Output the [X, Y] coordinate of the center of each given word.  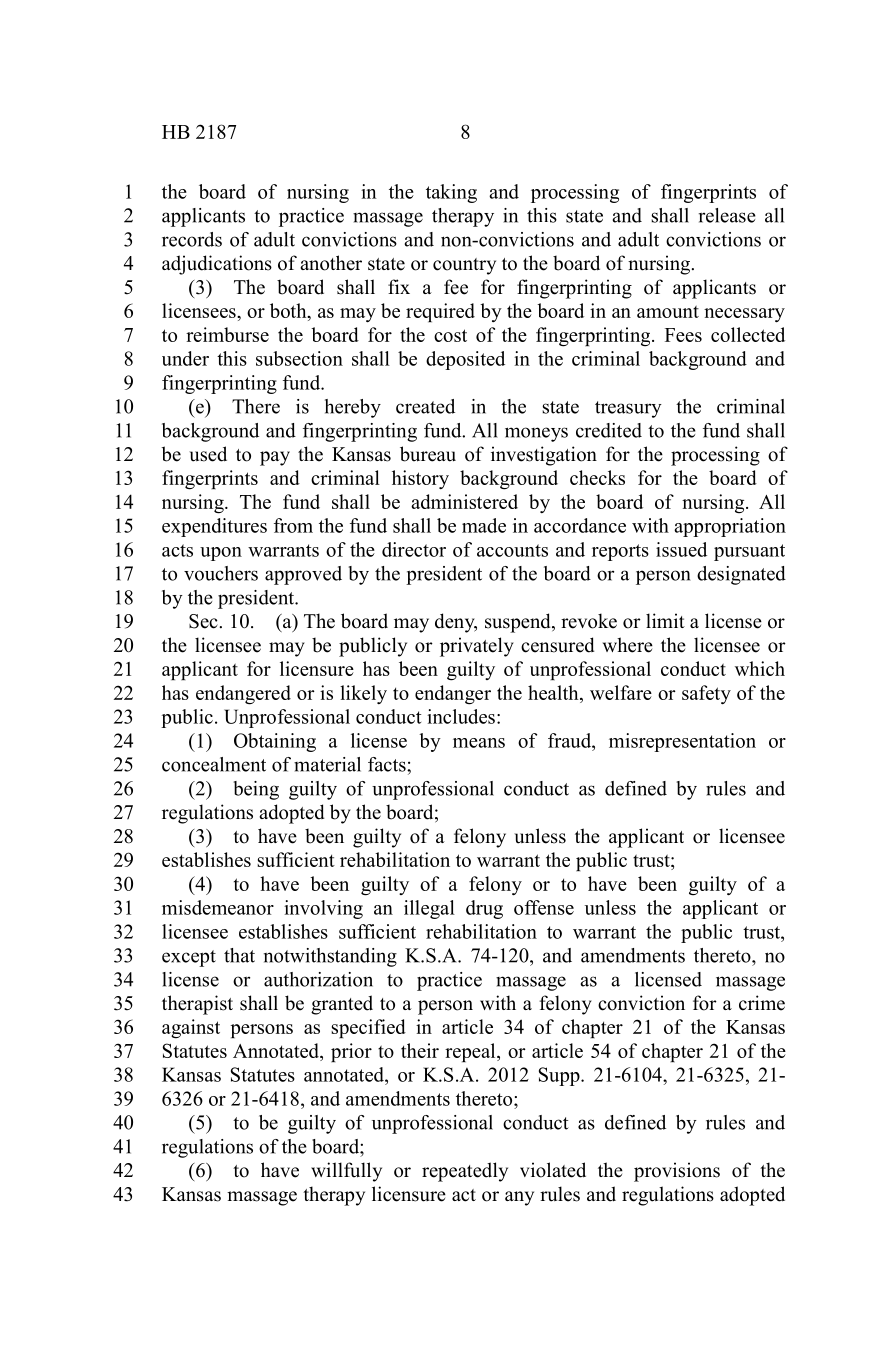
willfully [346, 1172]
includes [461, 716]
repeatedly [465, 1172]
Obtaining [275, 742]
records [192, 239]
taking [451, 193]
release [727, 215]
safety [706, 694]
